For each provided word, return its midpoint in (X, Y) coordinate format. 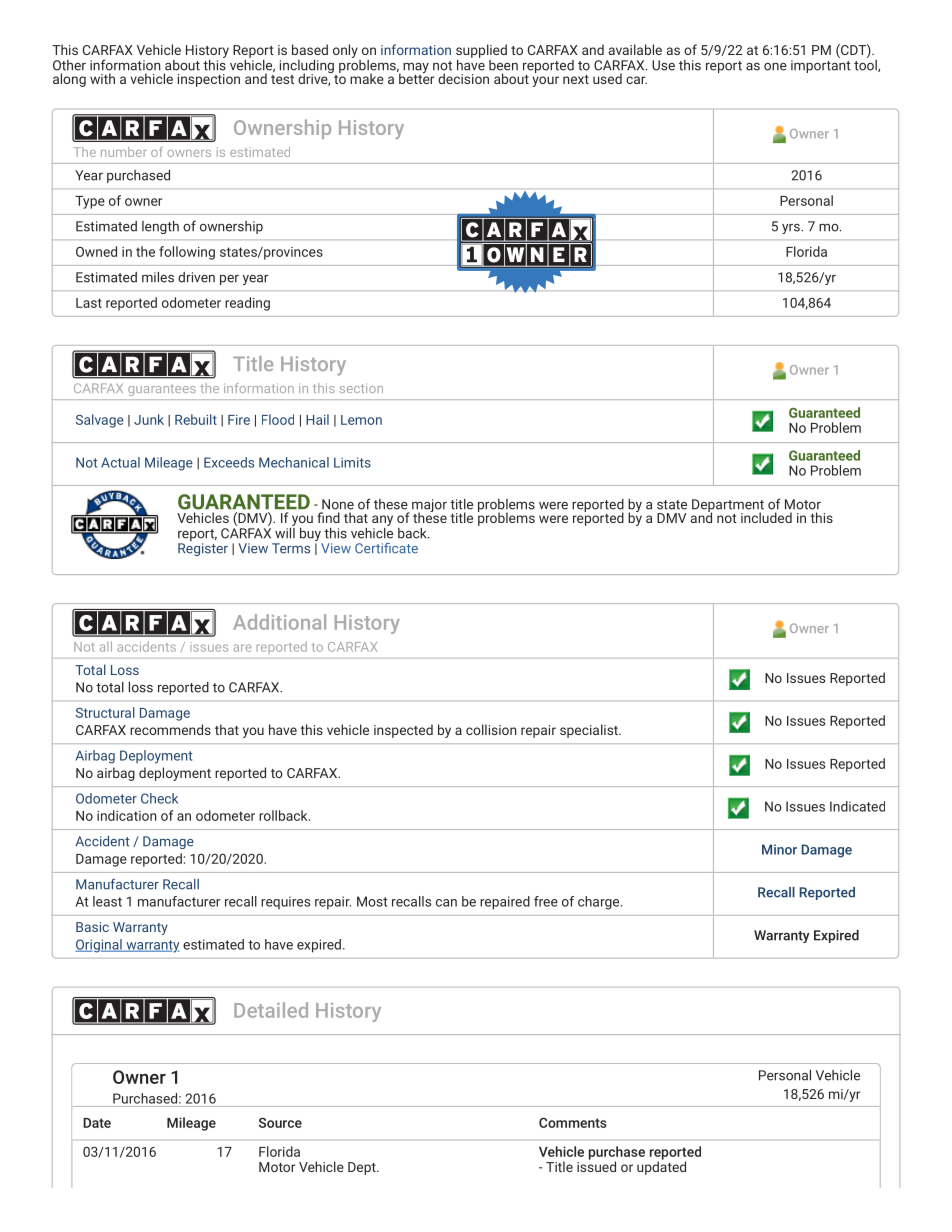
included (766, 517)
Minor (779, 849)
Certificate (386, 548)
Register (203, 549)
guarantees (161, 391)
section (361, 388)
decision (463, 78)
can (446, 903)
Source (280, 1122)
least (107, 901)
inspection (209, 80)
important (821, 66)
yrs (792, 229)
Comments (573, 1122)
